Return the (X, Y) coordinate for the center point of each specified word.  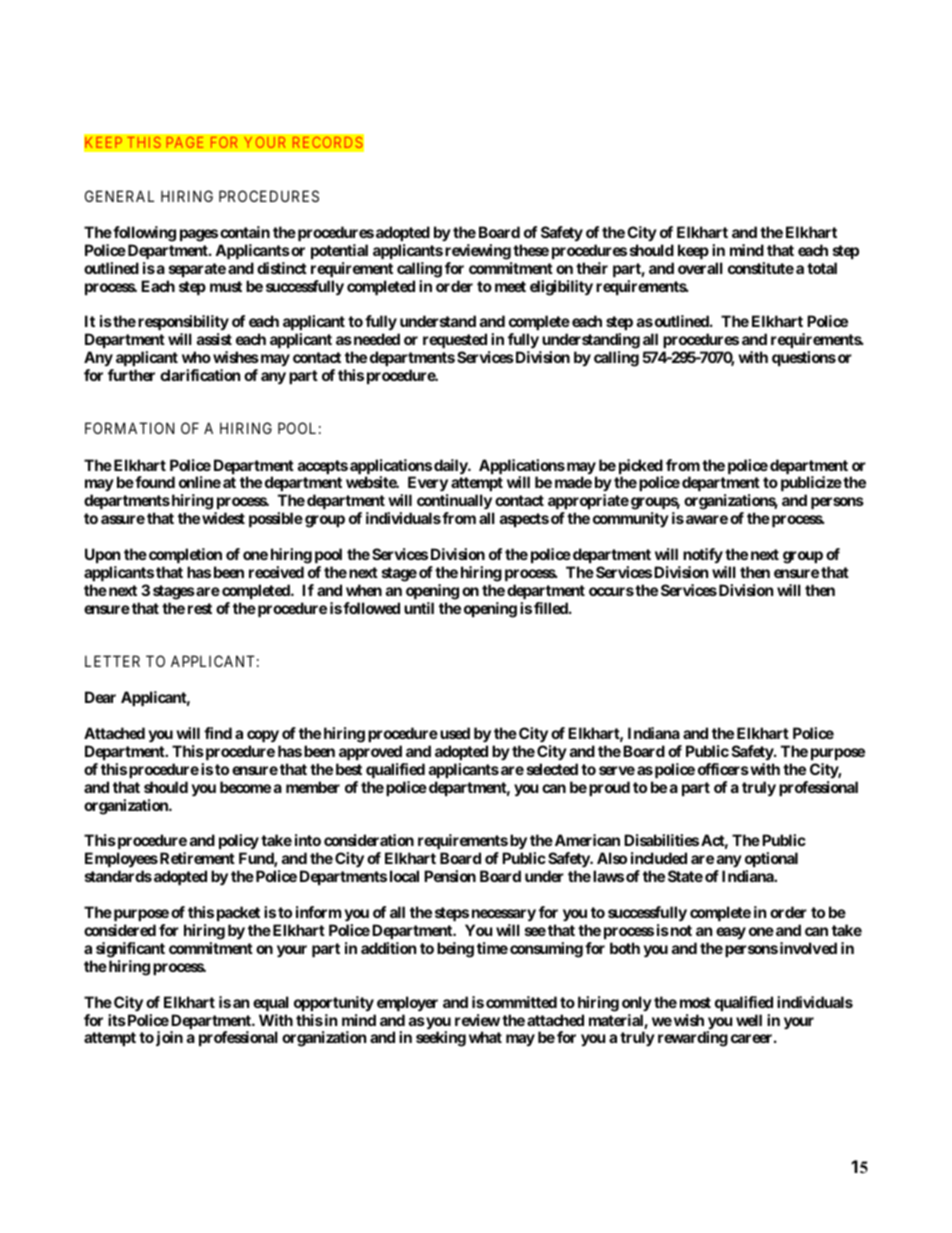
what (485, 1037)
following (143, 234)
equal (271, 1003)
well (749, 1020)
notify (703, 555)
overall (700, 268)
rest (200, 608)
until (419, 608)
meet (510, 286)
